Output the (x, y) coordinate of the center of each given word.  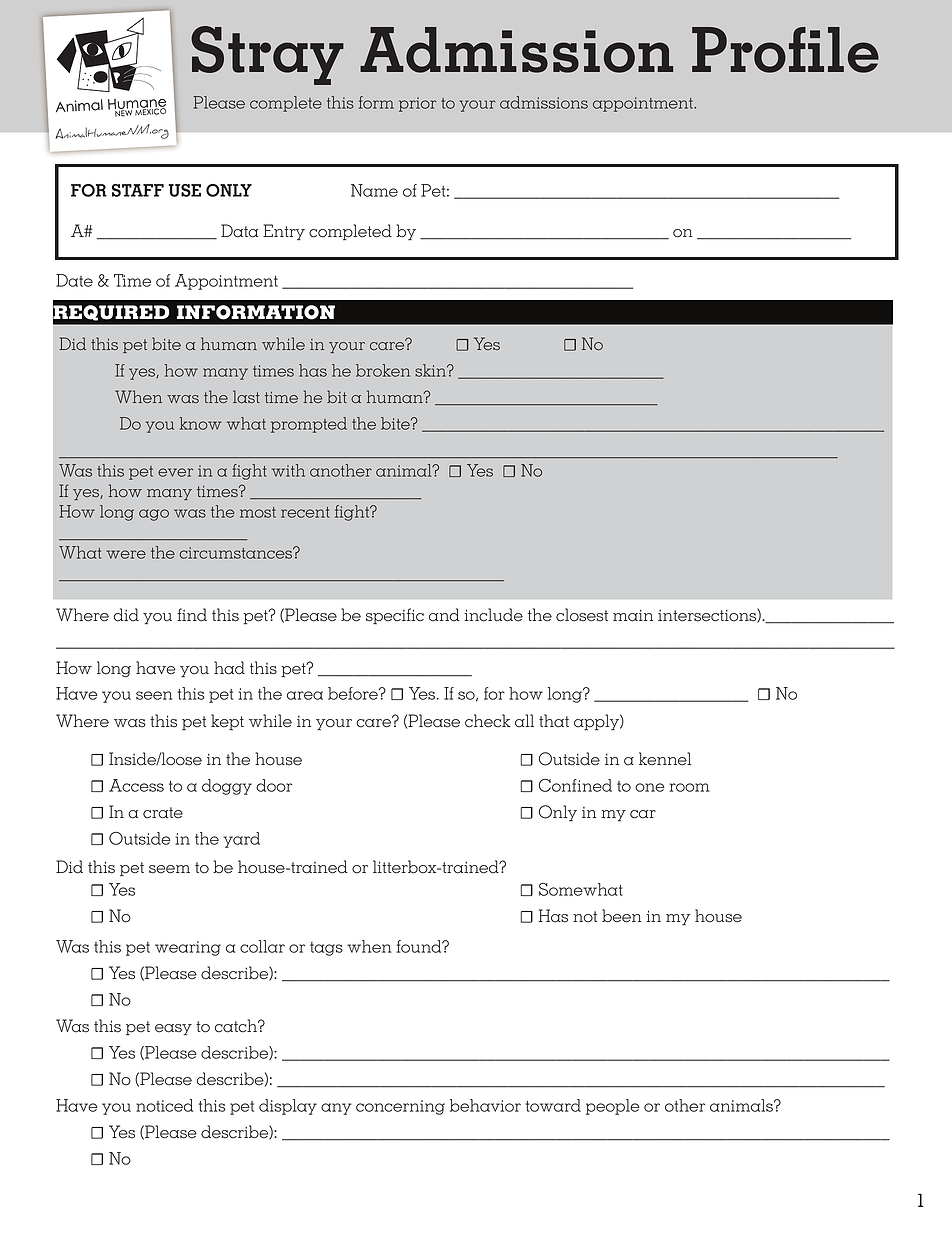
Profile (785, 50)
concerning (400, 1107)
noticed (164, 1105)
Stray (267, 55)
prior (417, 104)
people (613, 1107)
